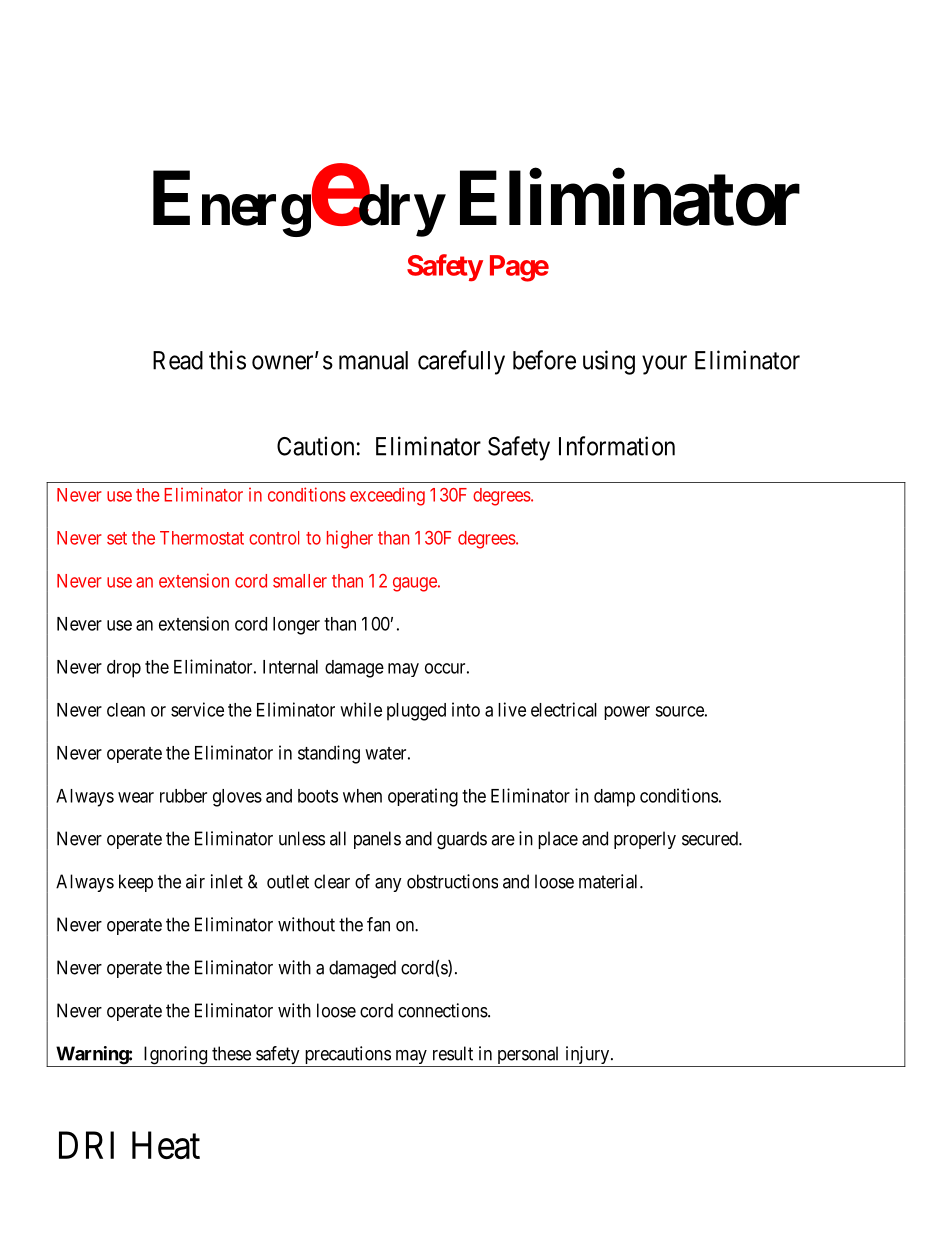 This screenshot has height=1233, width=952. I want to click on keep, so click(136, 883).
